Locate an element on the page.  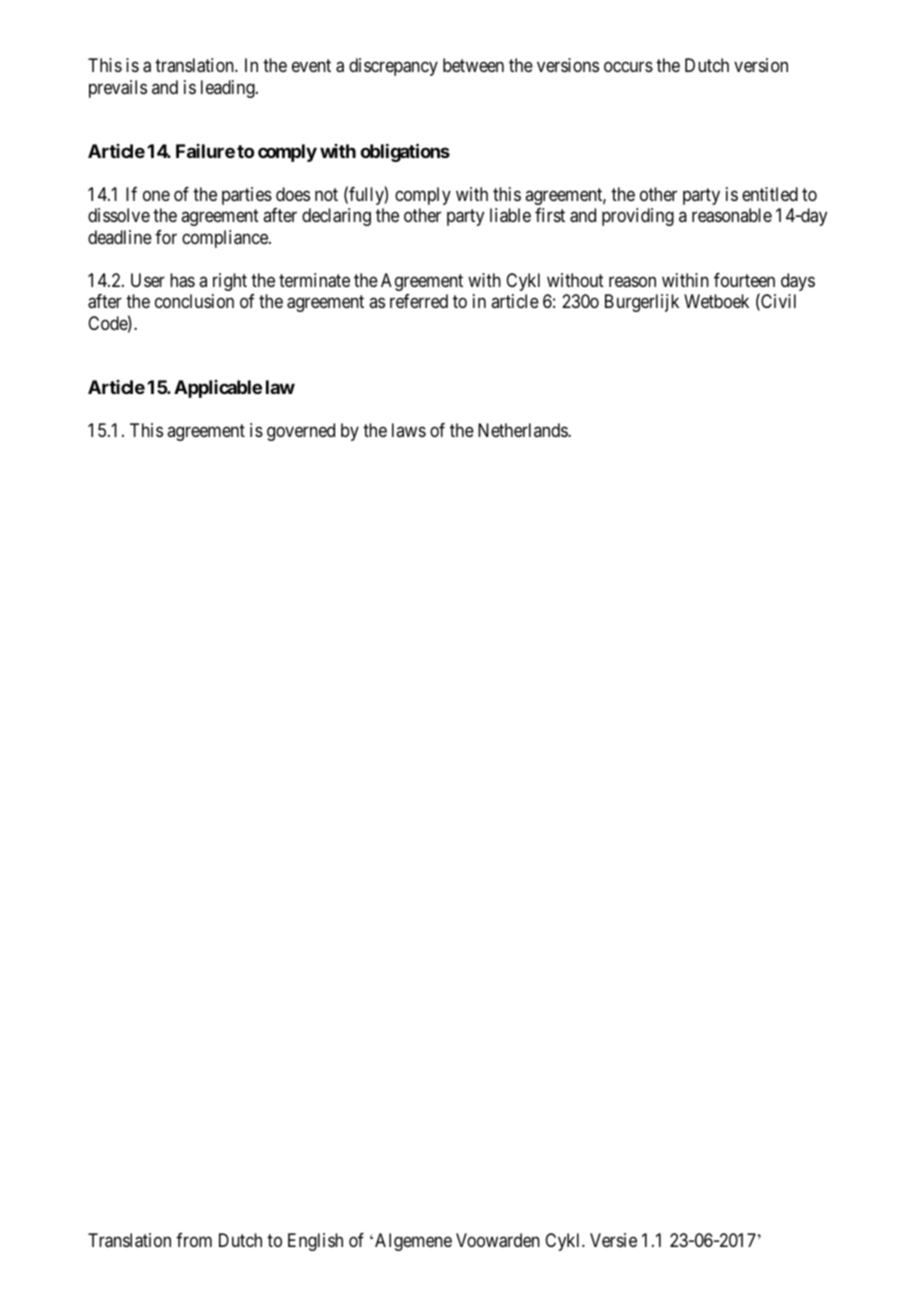
leading is located at coordinates (229, 89).
